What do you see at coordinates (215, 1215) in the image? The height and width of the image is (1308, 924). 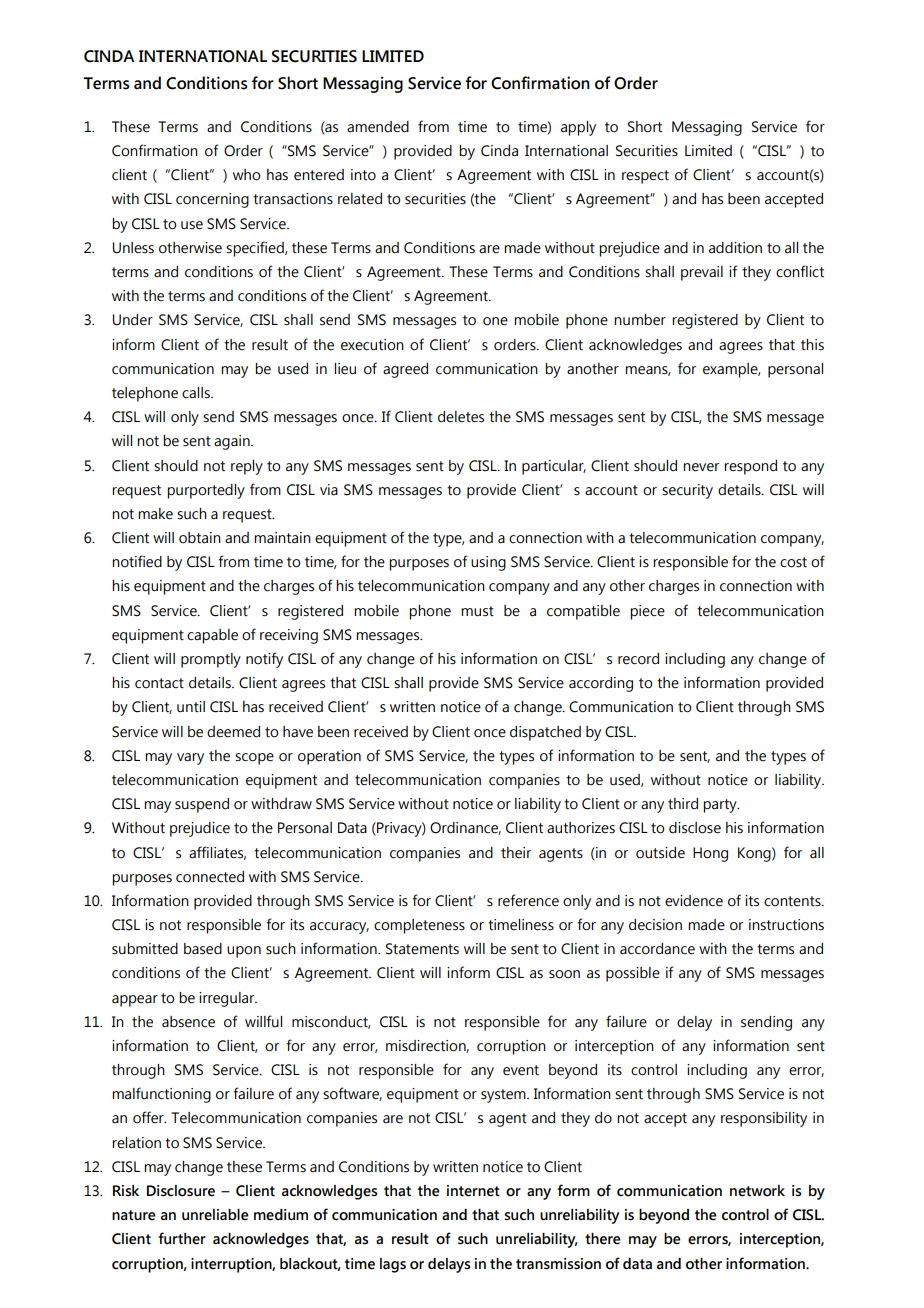 I see `unreliable` at bounding box center [215, 1215].
